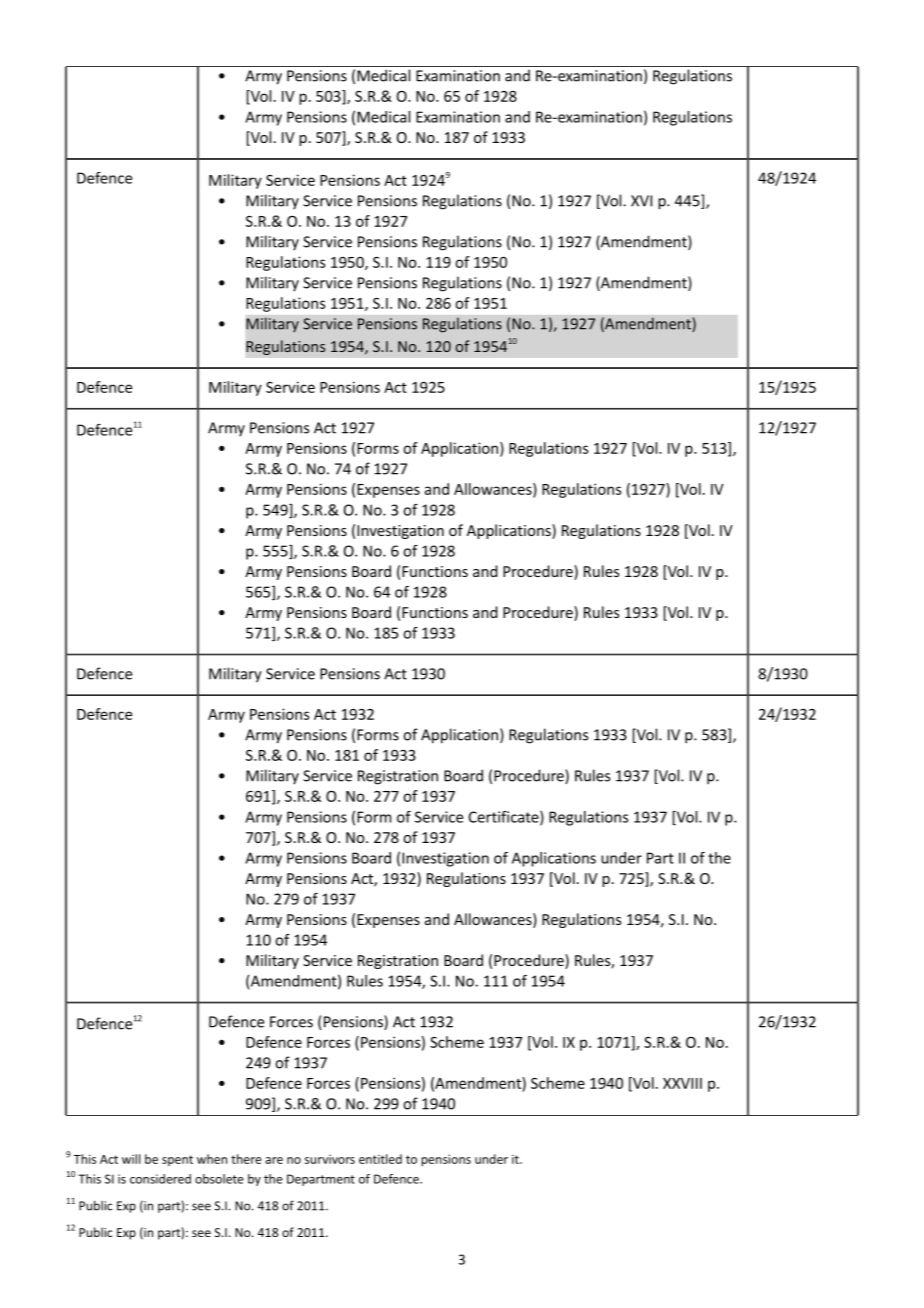 The height and width of the screenshot is (1308, 924). Describe the element at coordinates (682, 1083) in the screenshot. I see `XXVIII` at that location.
